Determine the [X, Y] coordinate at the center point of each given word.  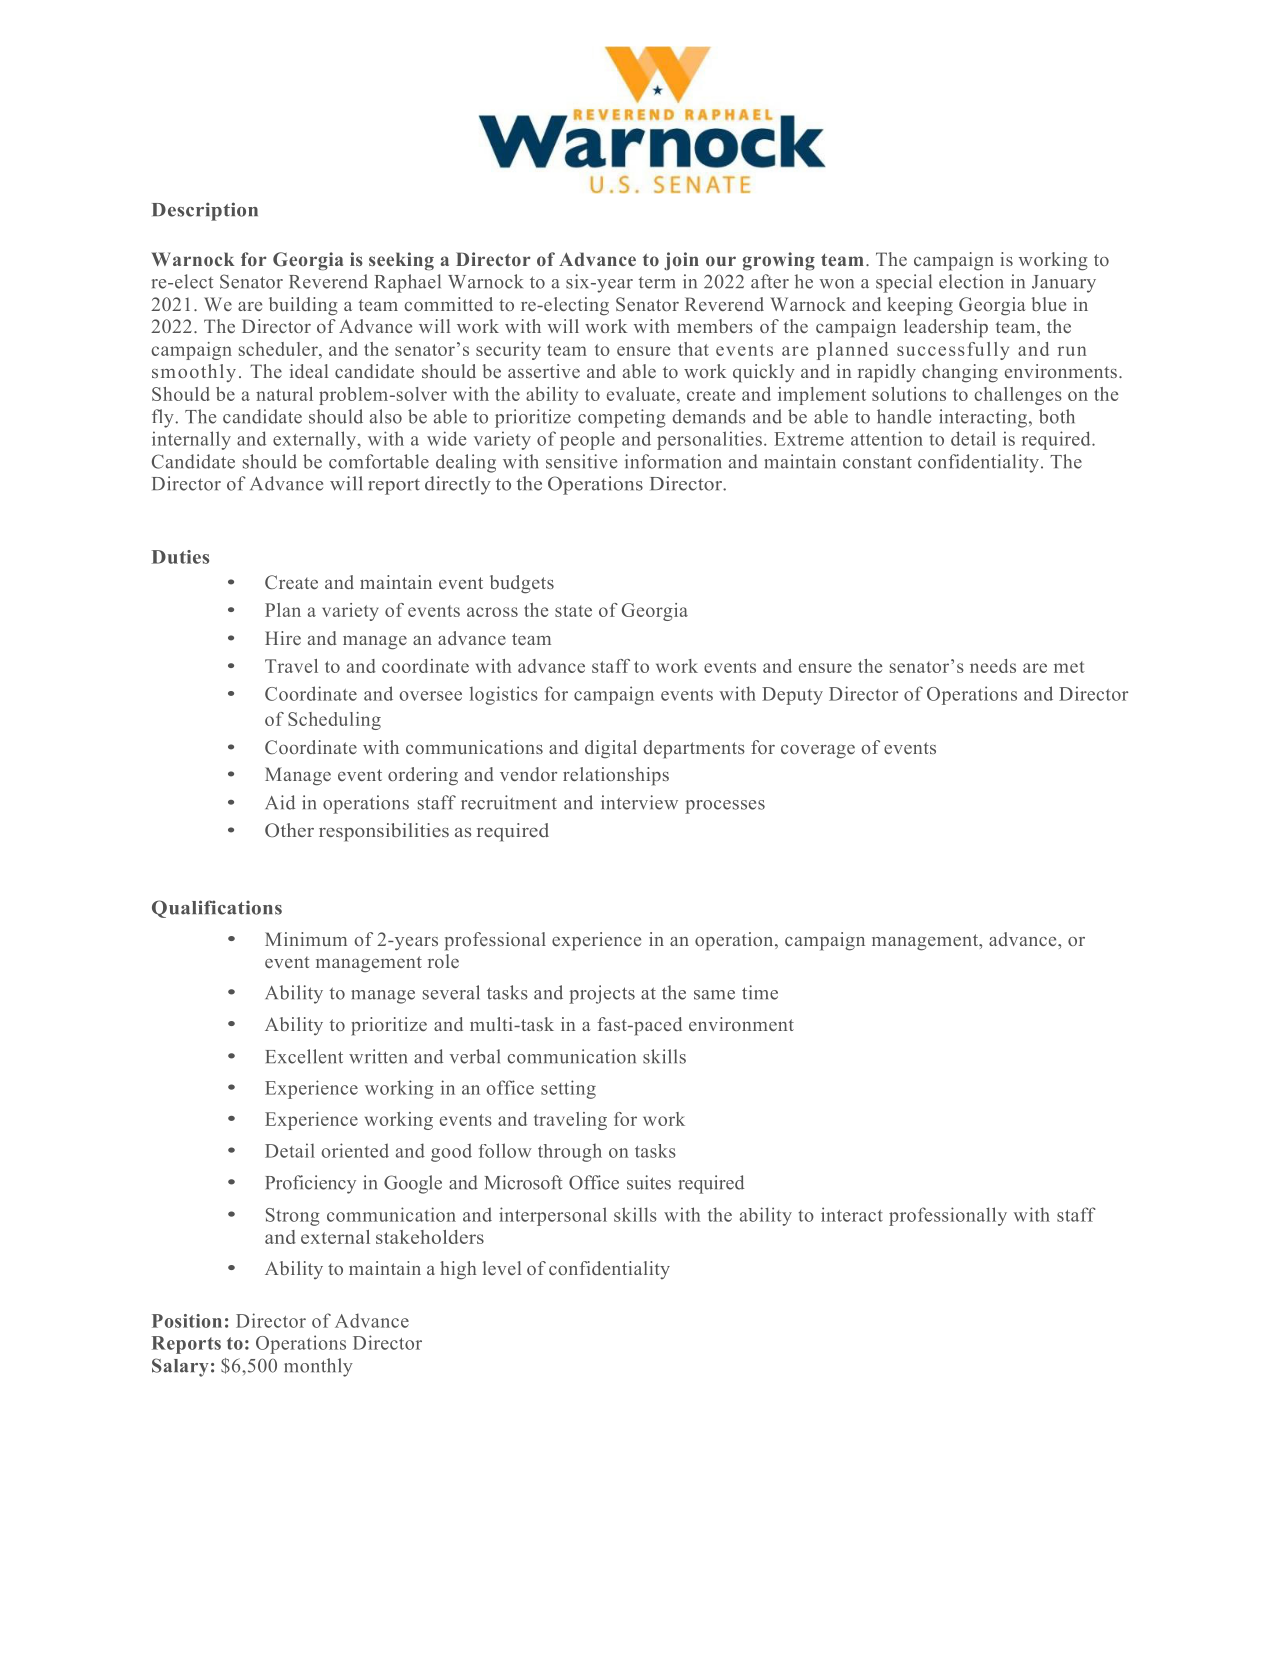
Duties [180, 557]
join [681, 261]
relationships [616, 776]
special [904, 283]
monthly [318, 1367]
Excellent [304, 1056]
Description [205, 211]
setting [568, 1089]
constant [877, 462]
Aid [280, 802]
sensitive [581, 461]
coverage [818, 752]
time [760, 992]
